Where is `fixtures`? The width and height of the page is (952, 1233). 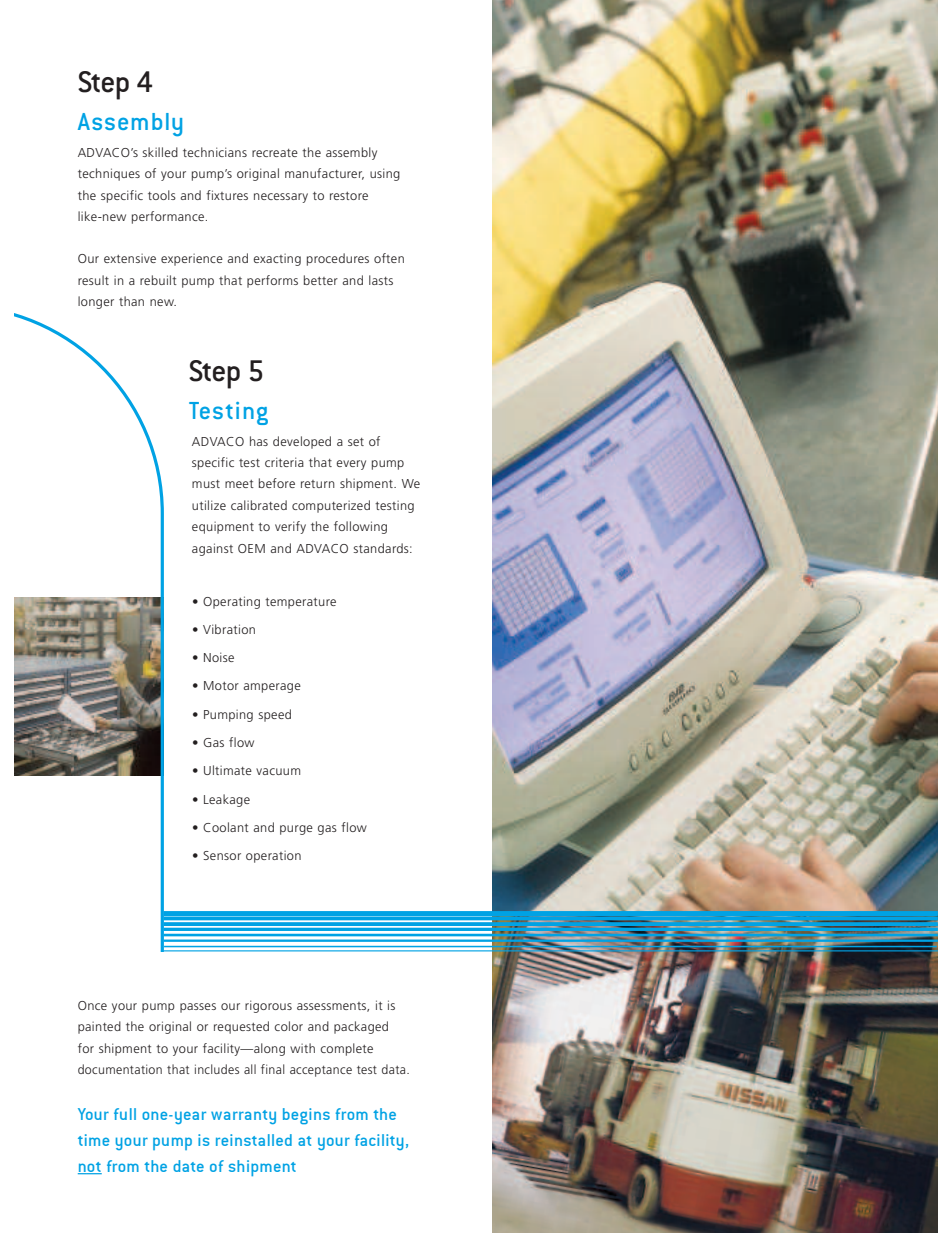 fixtures is located at coordinates (227, 195).
